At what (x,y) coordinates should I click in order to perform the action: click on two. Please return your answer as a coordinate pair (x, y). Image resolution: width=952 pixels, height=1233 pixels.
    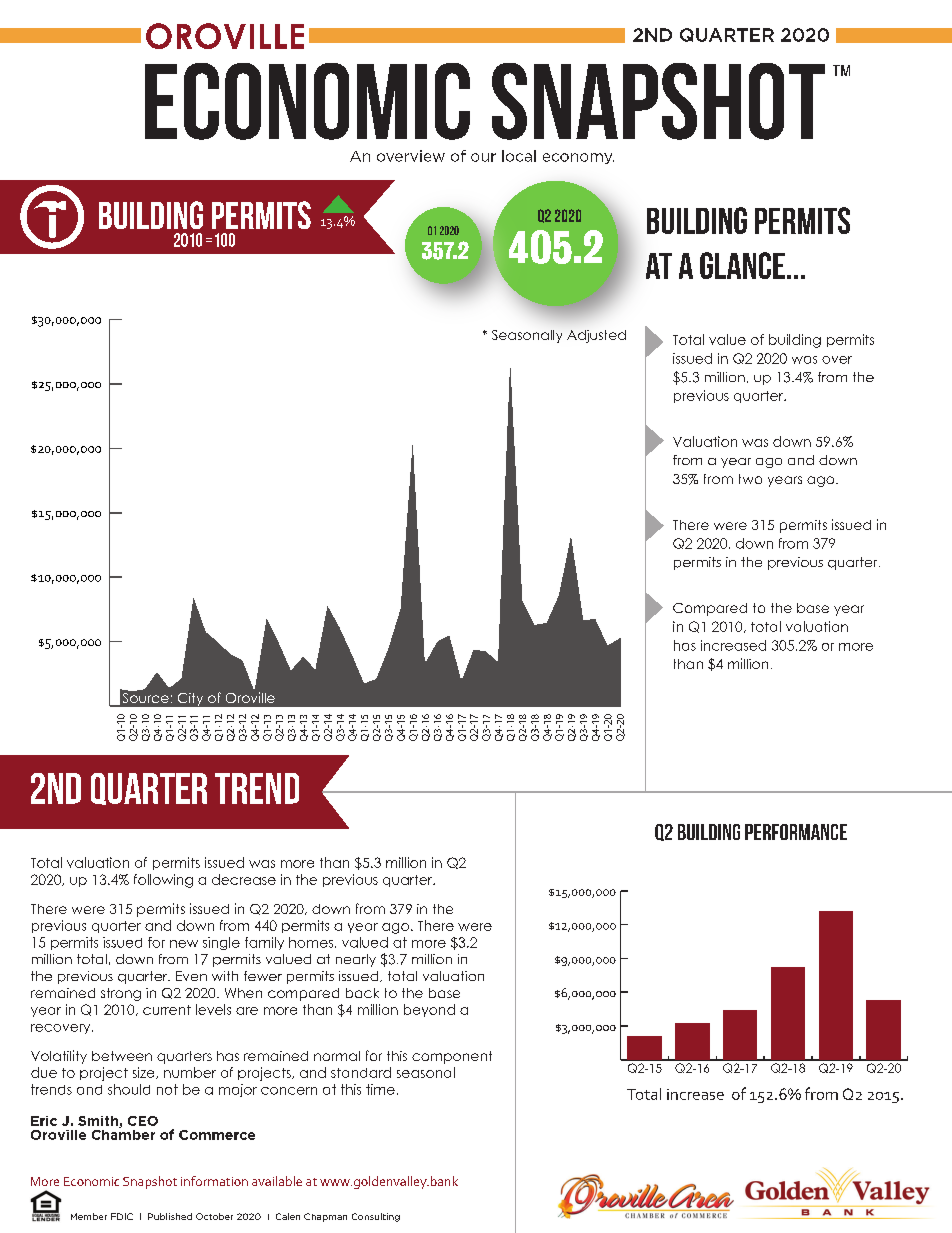
    Looking at the image, I should click on (750, 479).
